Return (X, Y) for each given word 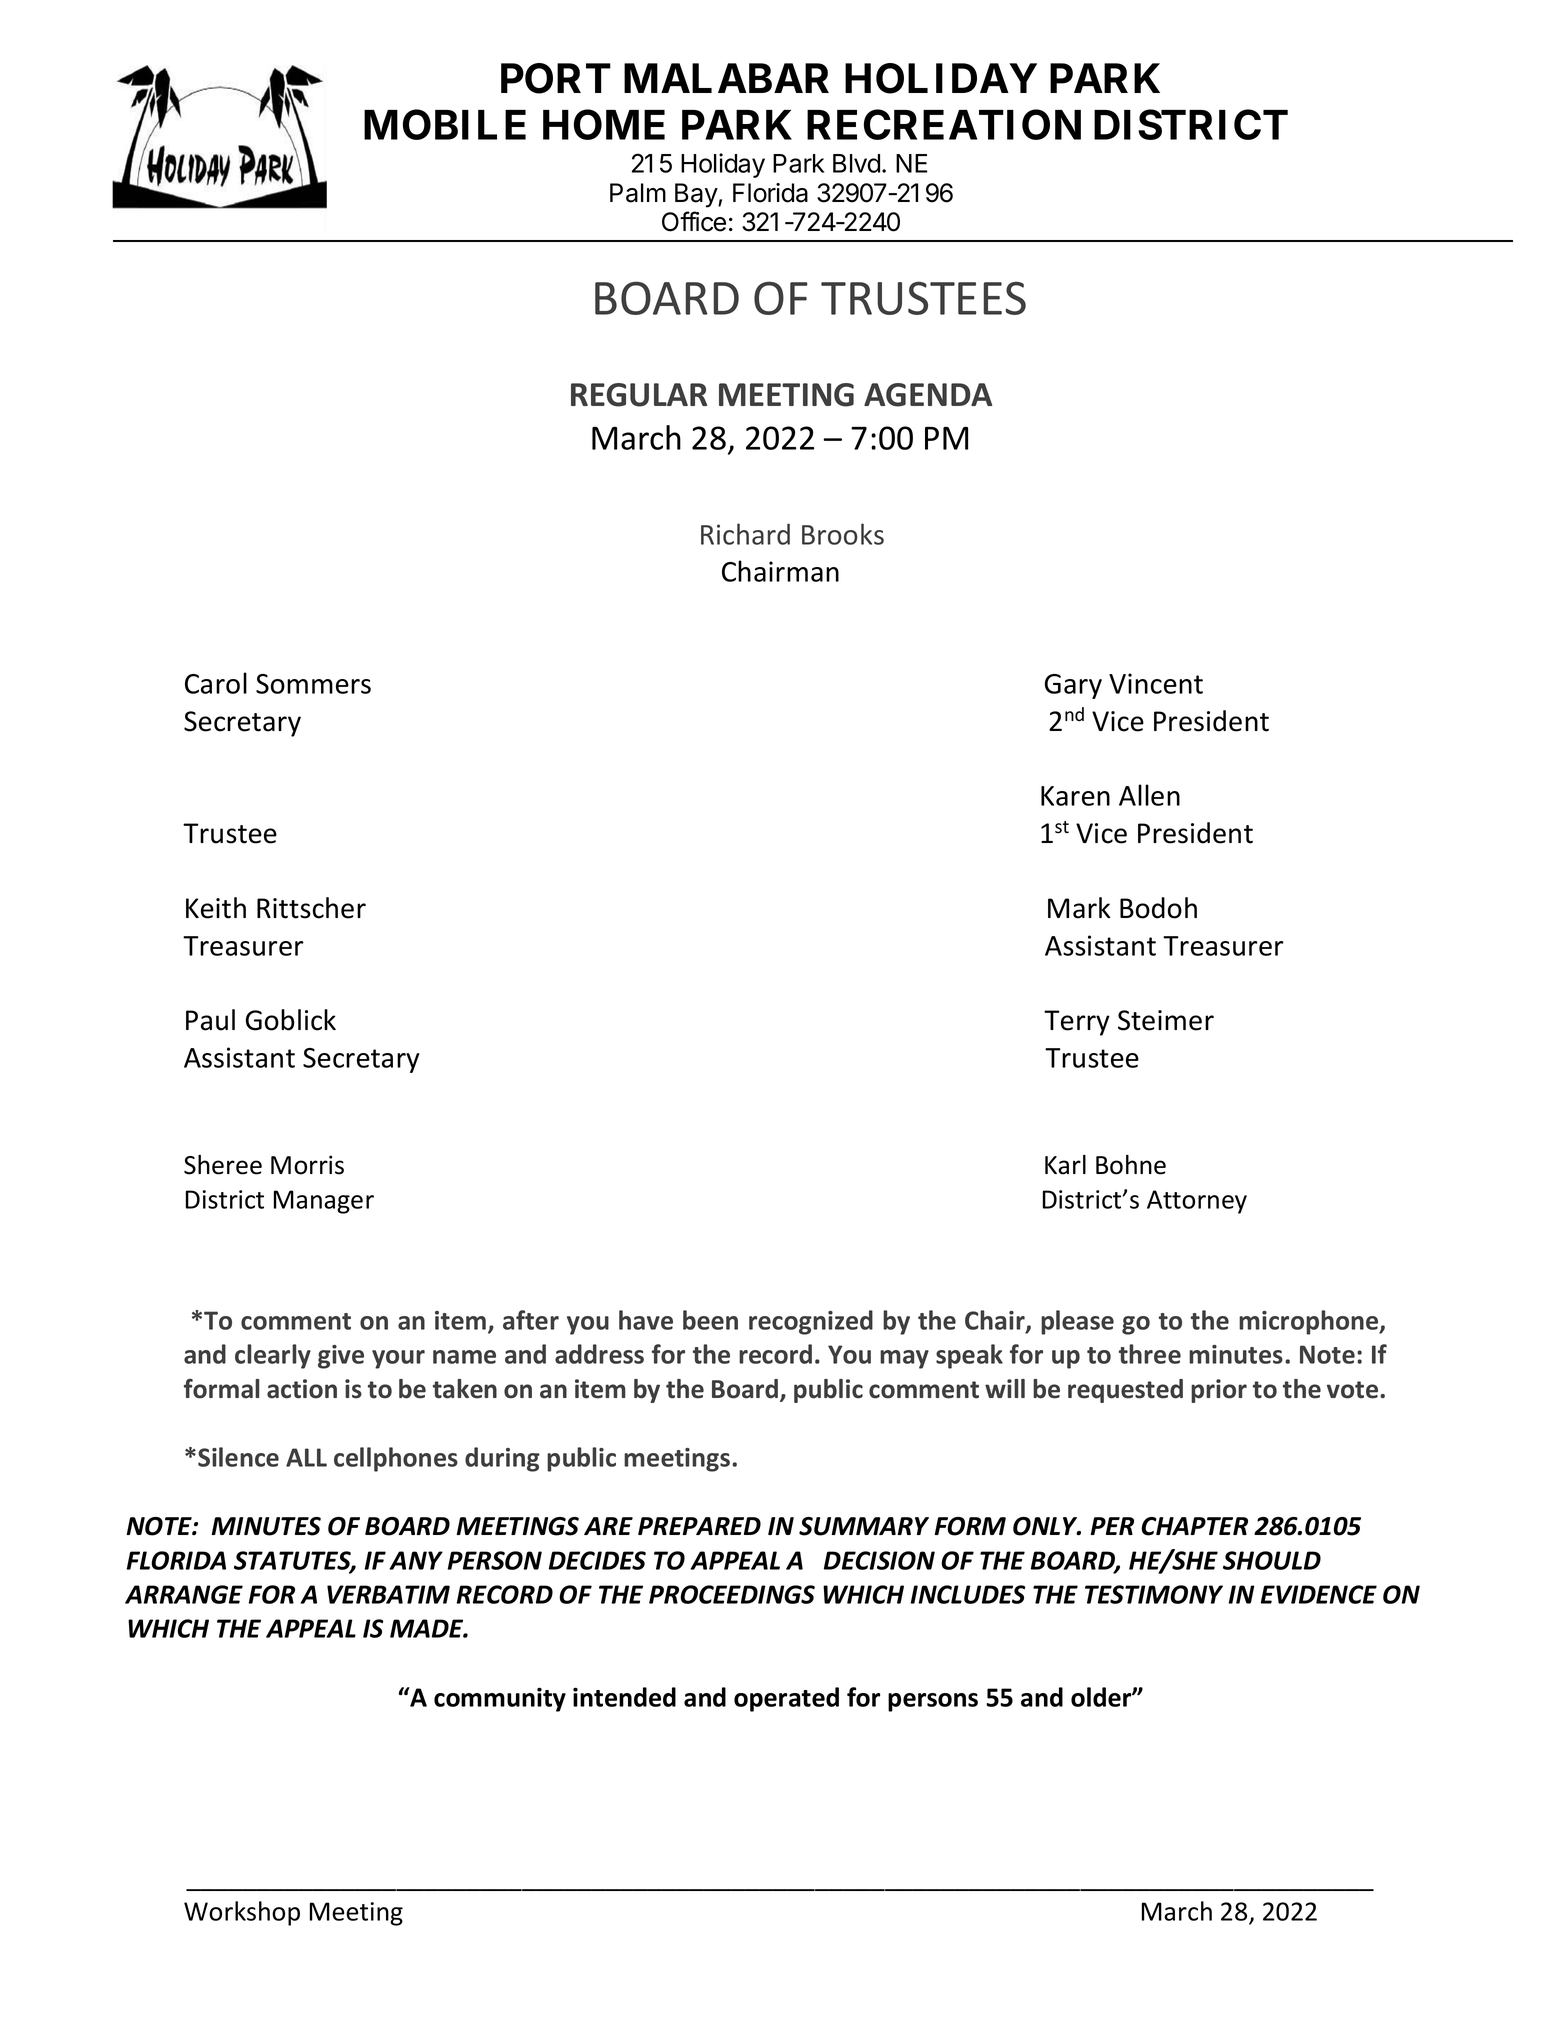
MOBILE (445, 124)
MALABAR (726, 78)
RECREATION (944, 124)
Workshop (242, 1913)
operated (786, 1699)
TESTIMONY (1154, 1594)
